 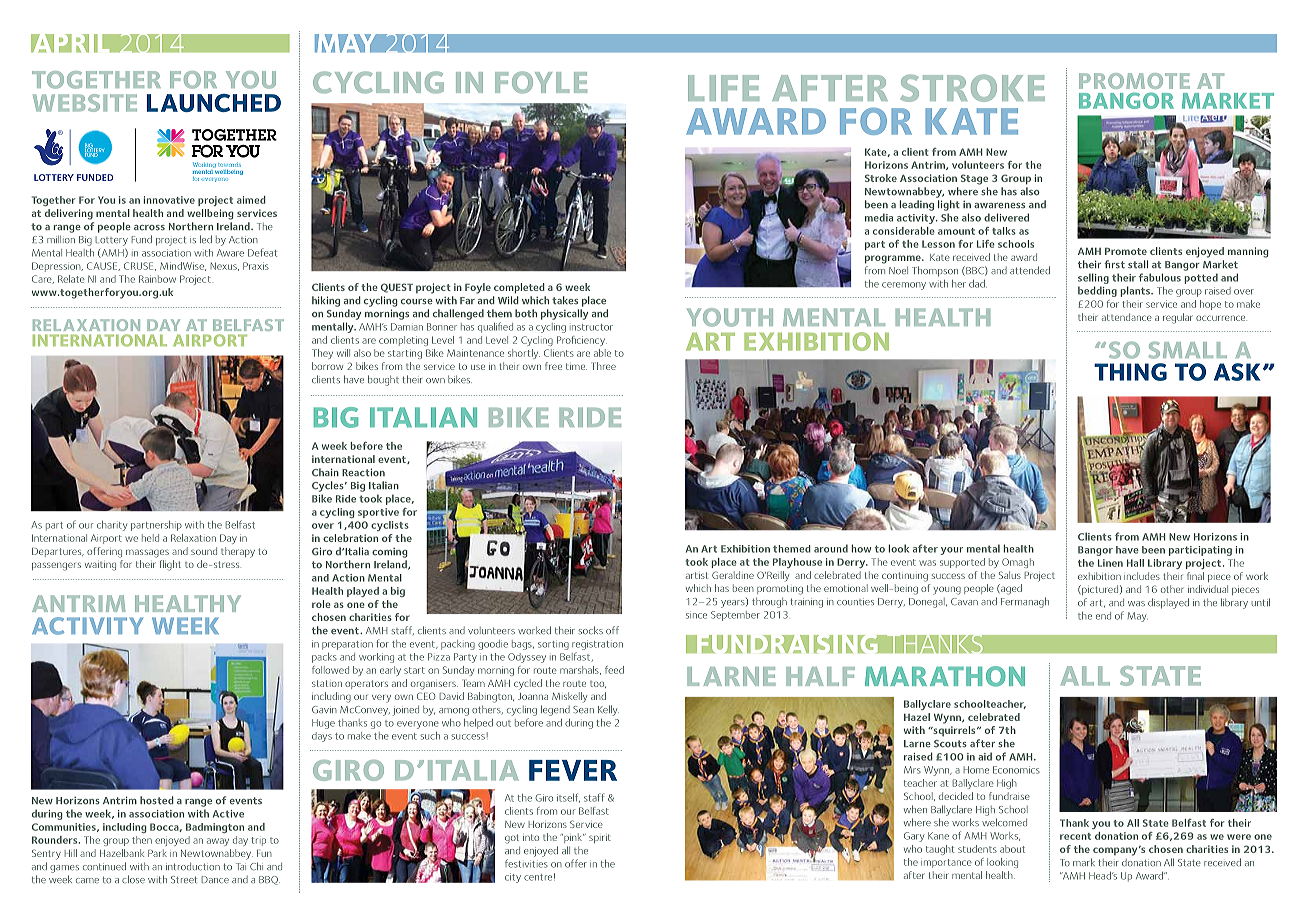 What do you see at coordinates (831, 548) in the screenshot?
I see `around` at bounding box center [831, 548].
